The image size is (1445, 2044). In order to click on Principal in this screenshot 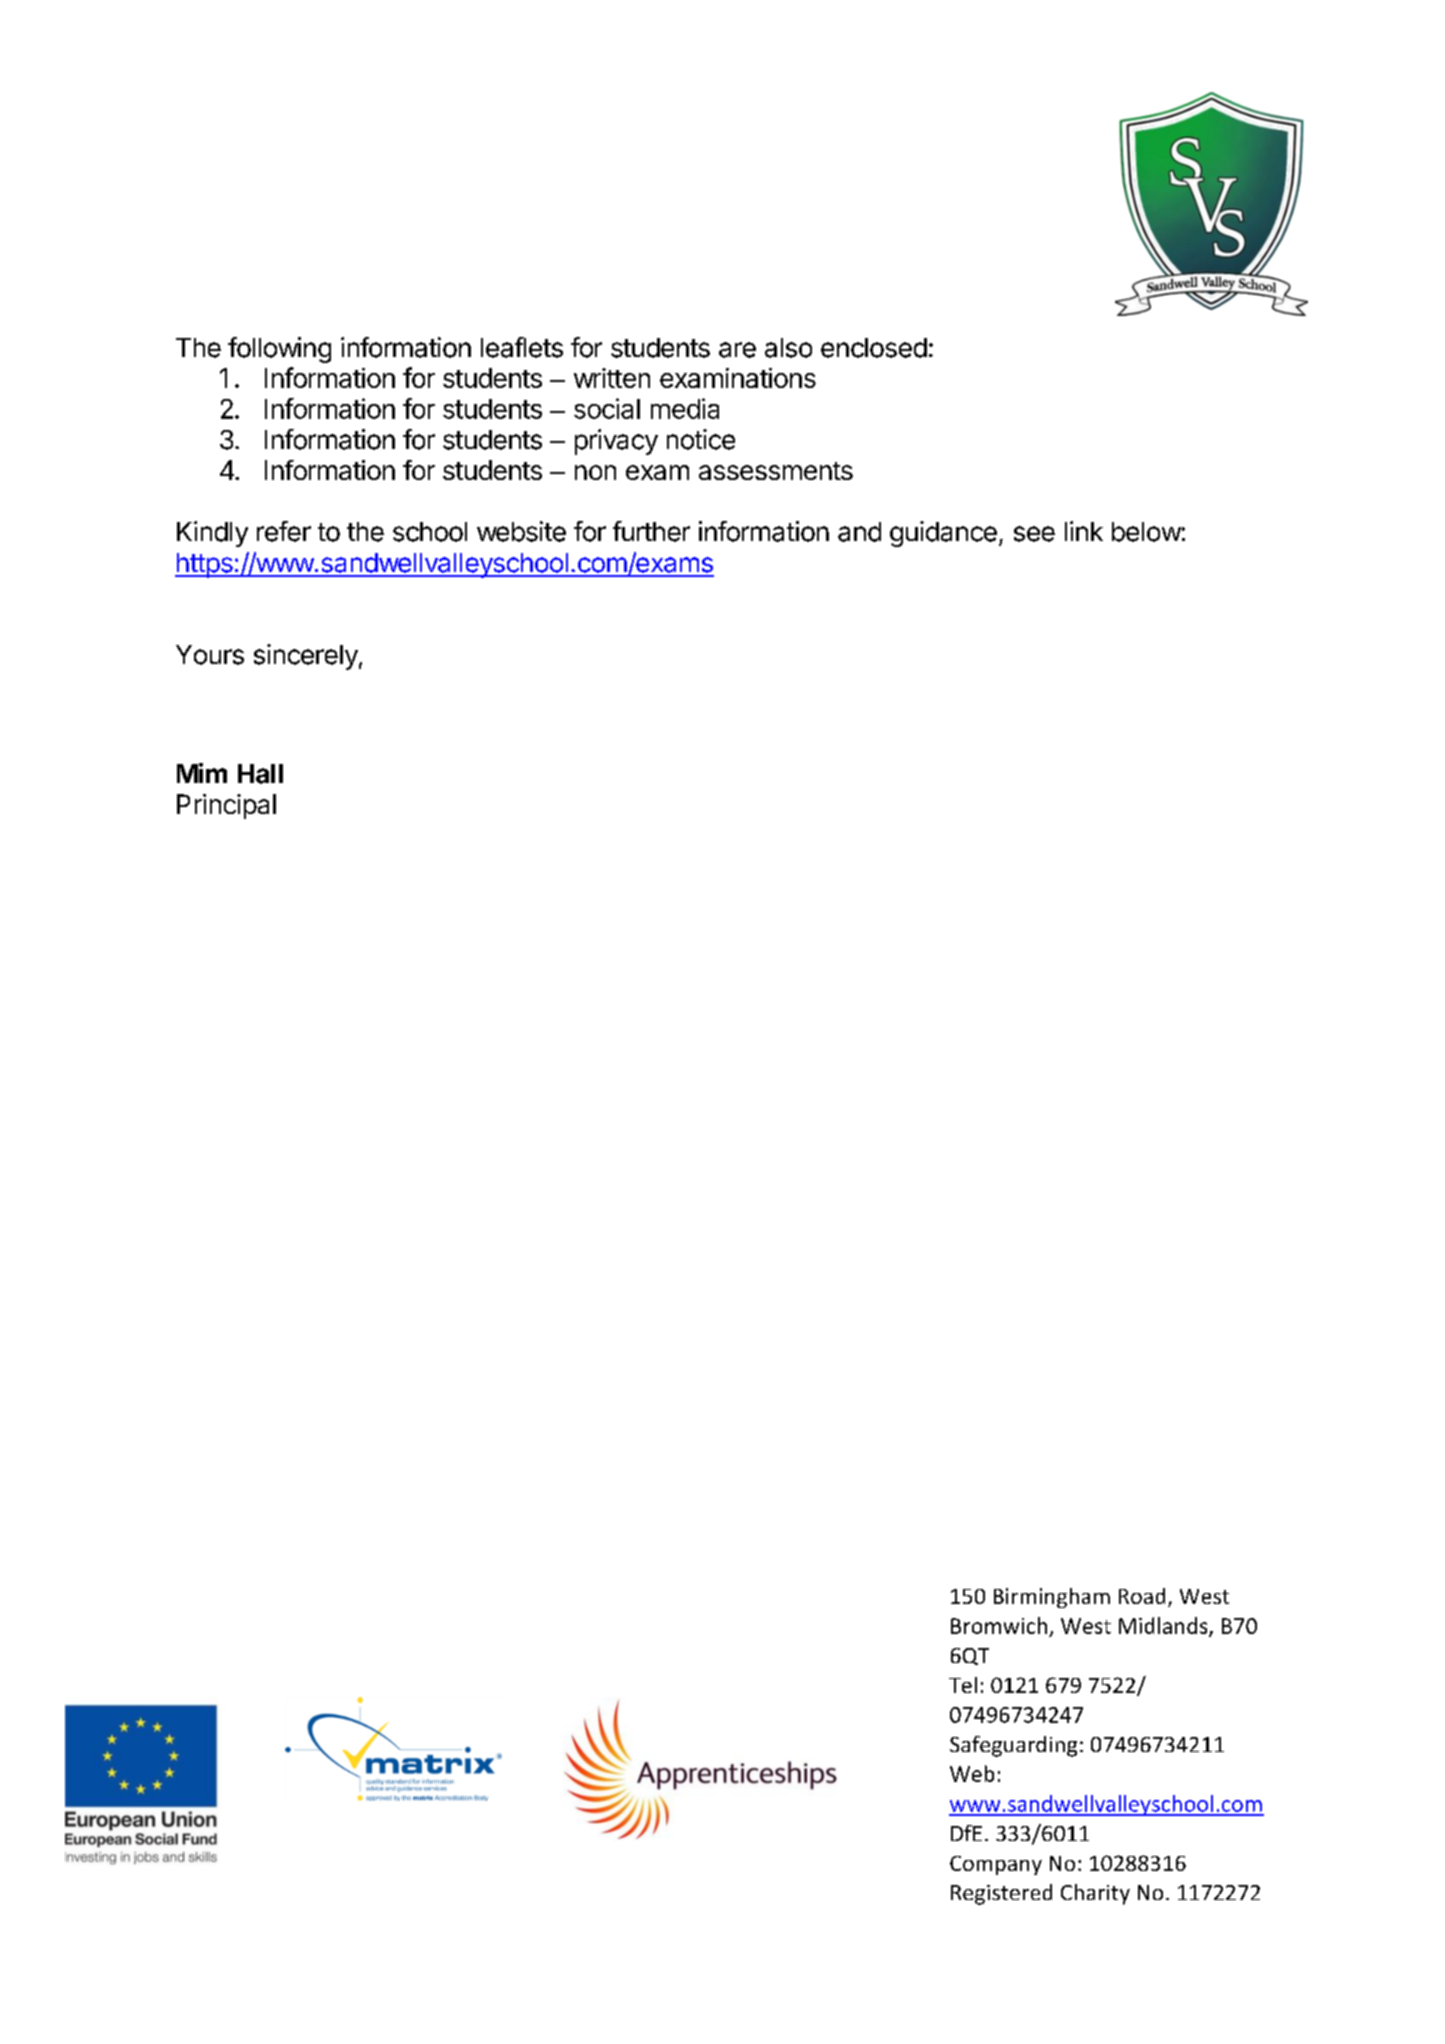, I will do `click(226, 806)`.
